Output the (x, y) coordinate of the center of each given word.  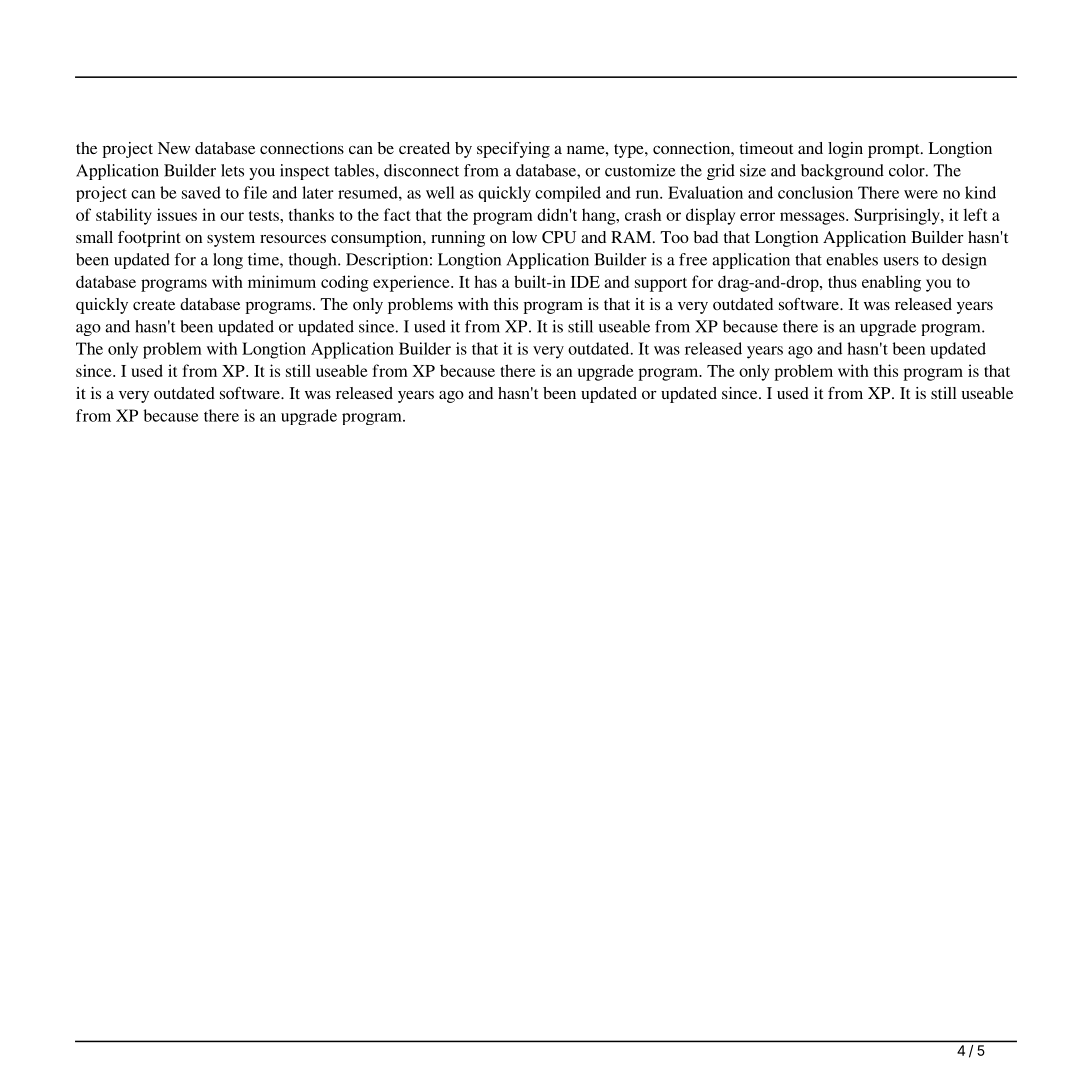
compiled (568, 194)
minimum (282, 281)
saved (201, 192)
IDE (585, 282)
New (174, 148)
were (921, 194)
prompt (895, 151)
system (231, 240)
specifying (513, 150)
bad (705, 237)
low (524, 237)
